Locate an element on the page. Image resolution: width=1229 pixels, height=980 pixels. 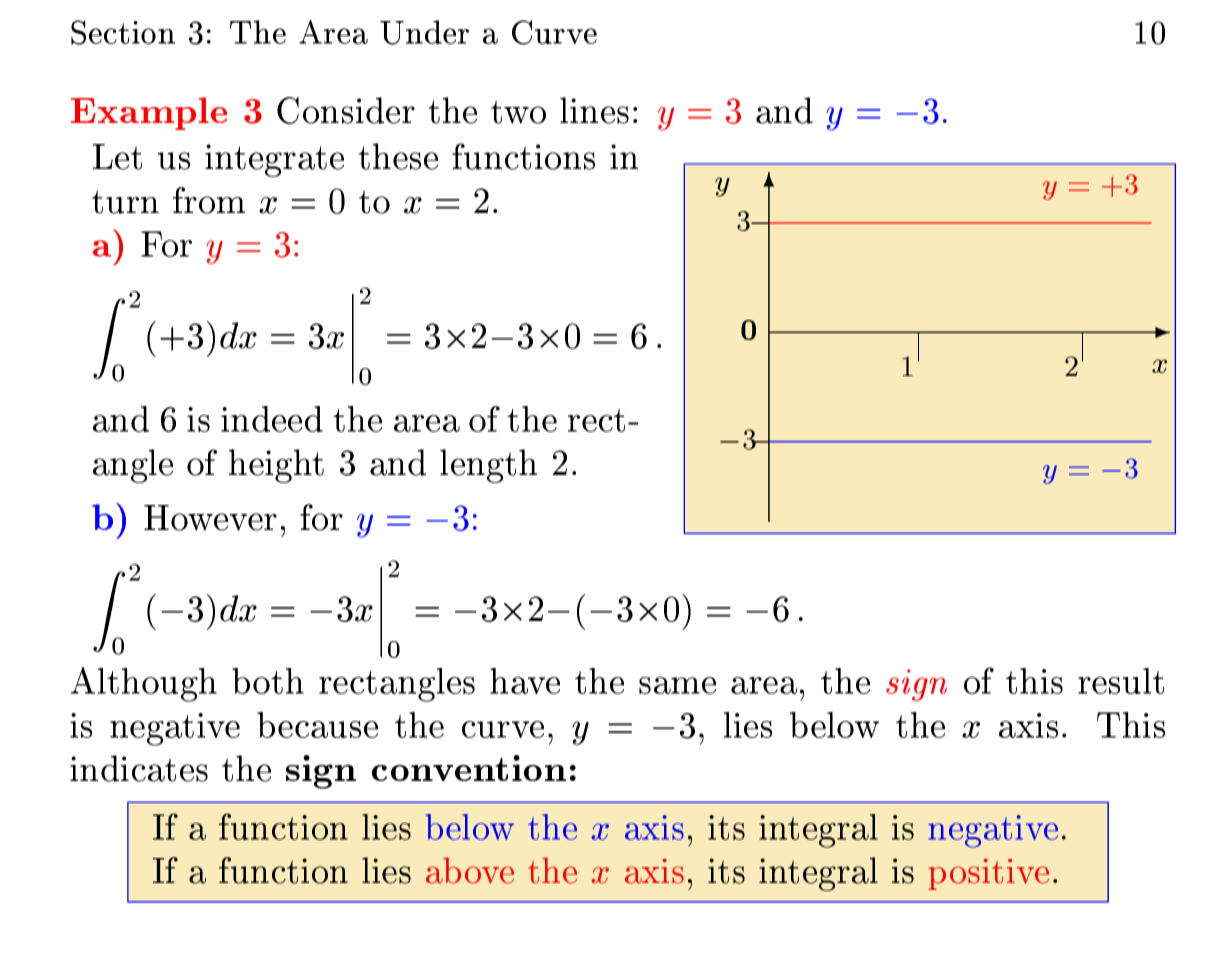
these is located at coordinates (398, 156).
